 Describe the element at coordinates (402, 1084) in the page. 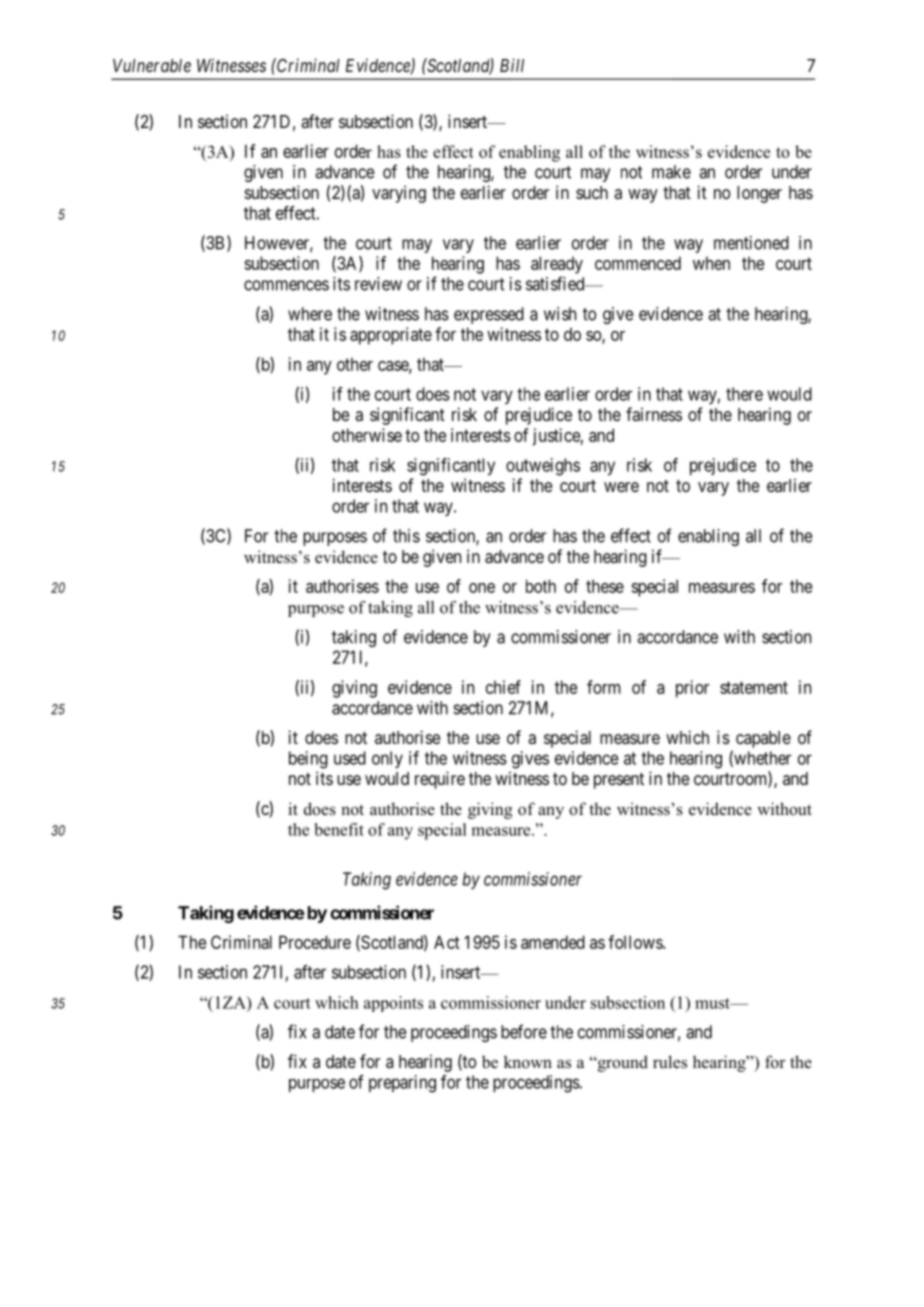

I see `preparing` at that location.
